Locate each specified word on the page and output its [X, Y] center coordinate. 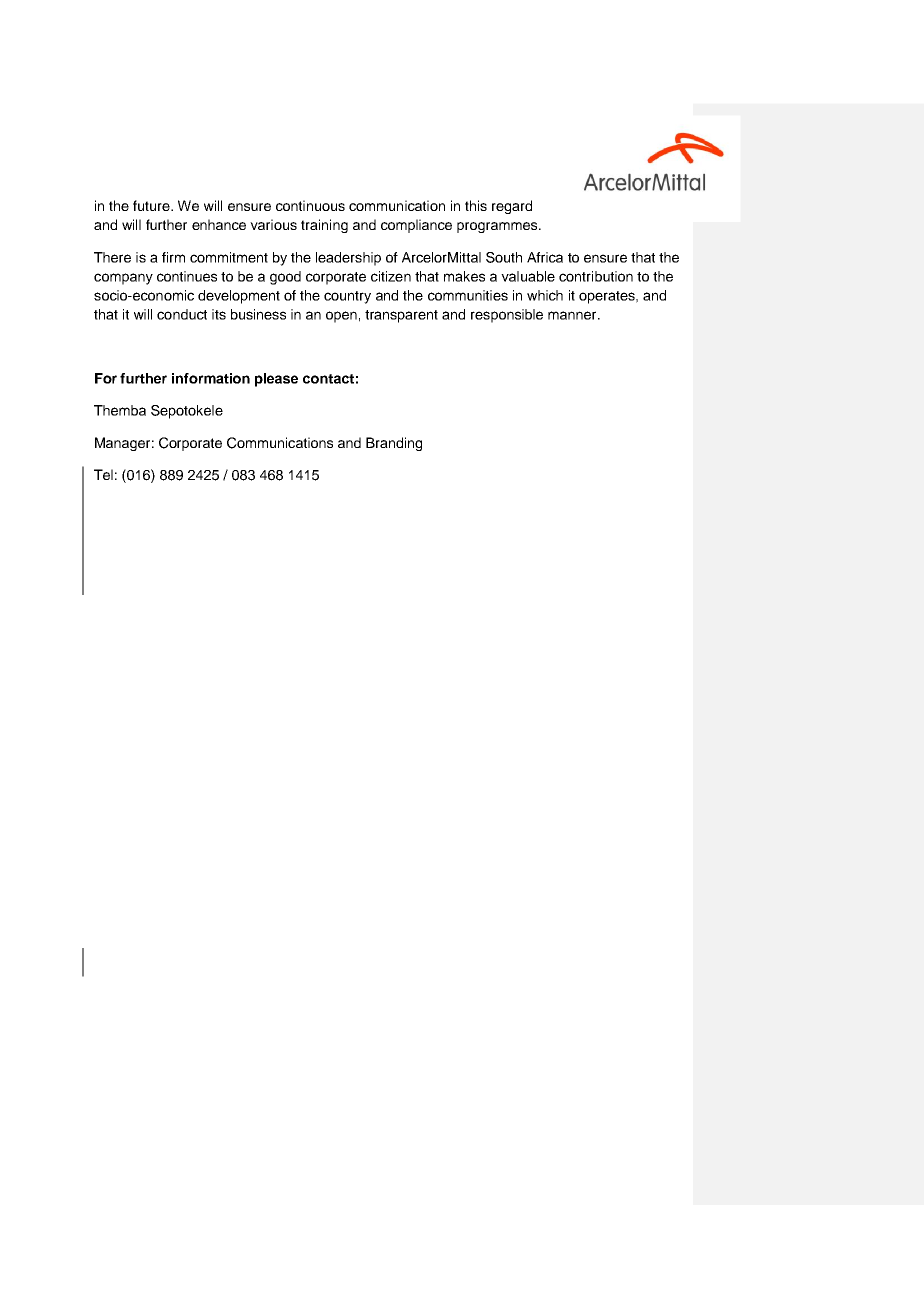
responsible [507, 316]
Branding [394, 444]
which [545, 295]
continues [187, 276]
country [347, 297]
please [276, 380]
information [211, 378]
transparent [401, 316]
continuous [310, 205]
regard [512, 207]
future [152, 205]
